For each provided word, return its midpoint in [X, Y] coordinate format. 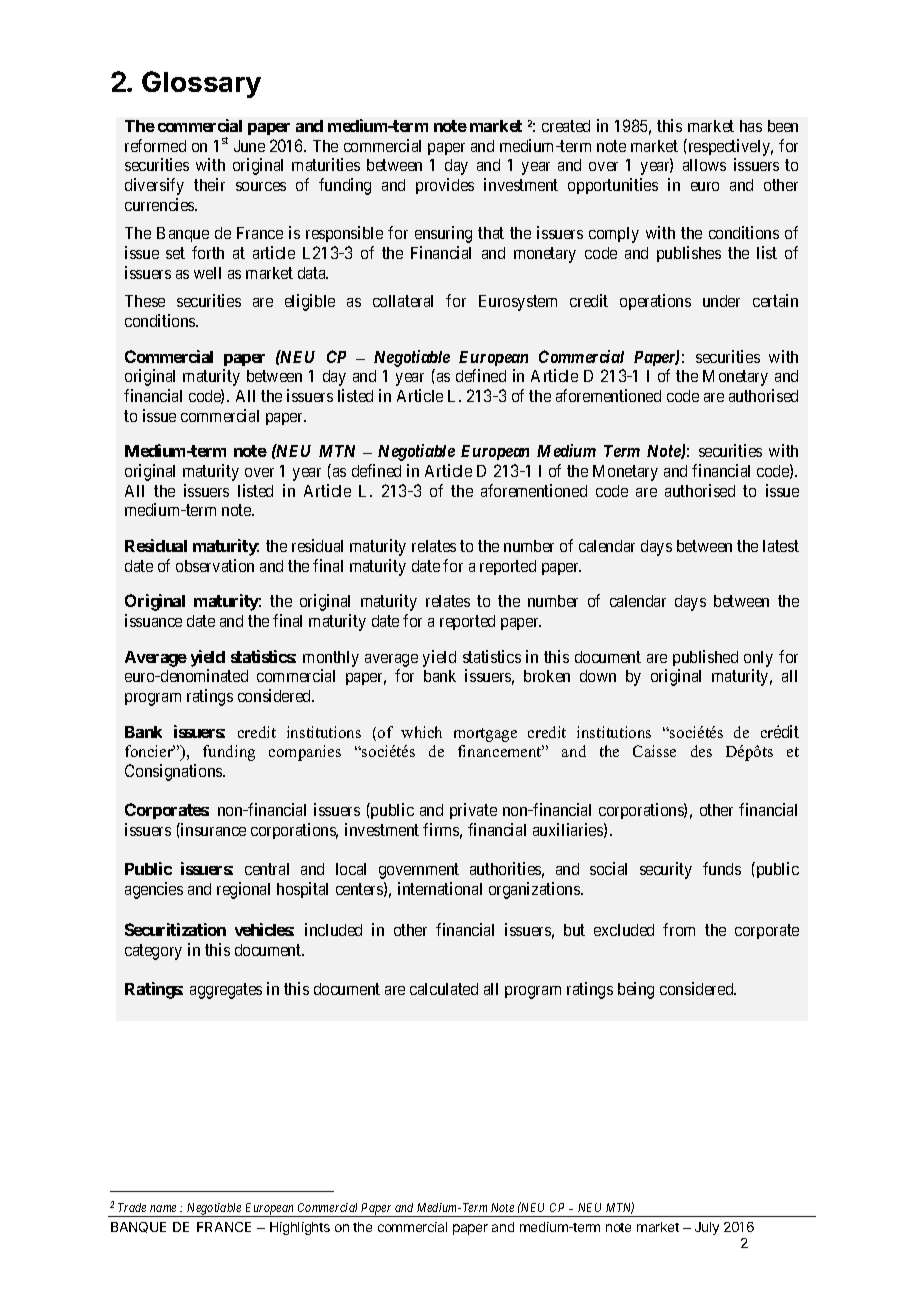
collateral [403, 301]
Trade [132, 1207]
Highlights [300, 1228]
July [707, 1228]
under [721, 301]
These [145, 301]
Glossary [201, 84]
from [679, 929]
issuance [153, 620]
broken [547, 676]
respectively [729, 147]
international [440, 888]
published [705, 658]
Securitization [175, 929]
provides [445, 186]
